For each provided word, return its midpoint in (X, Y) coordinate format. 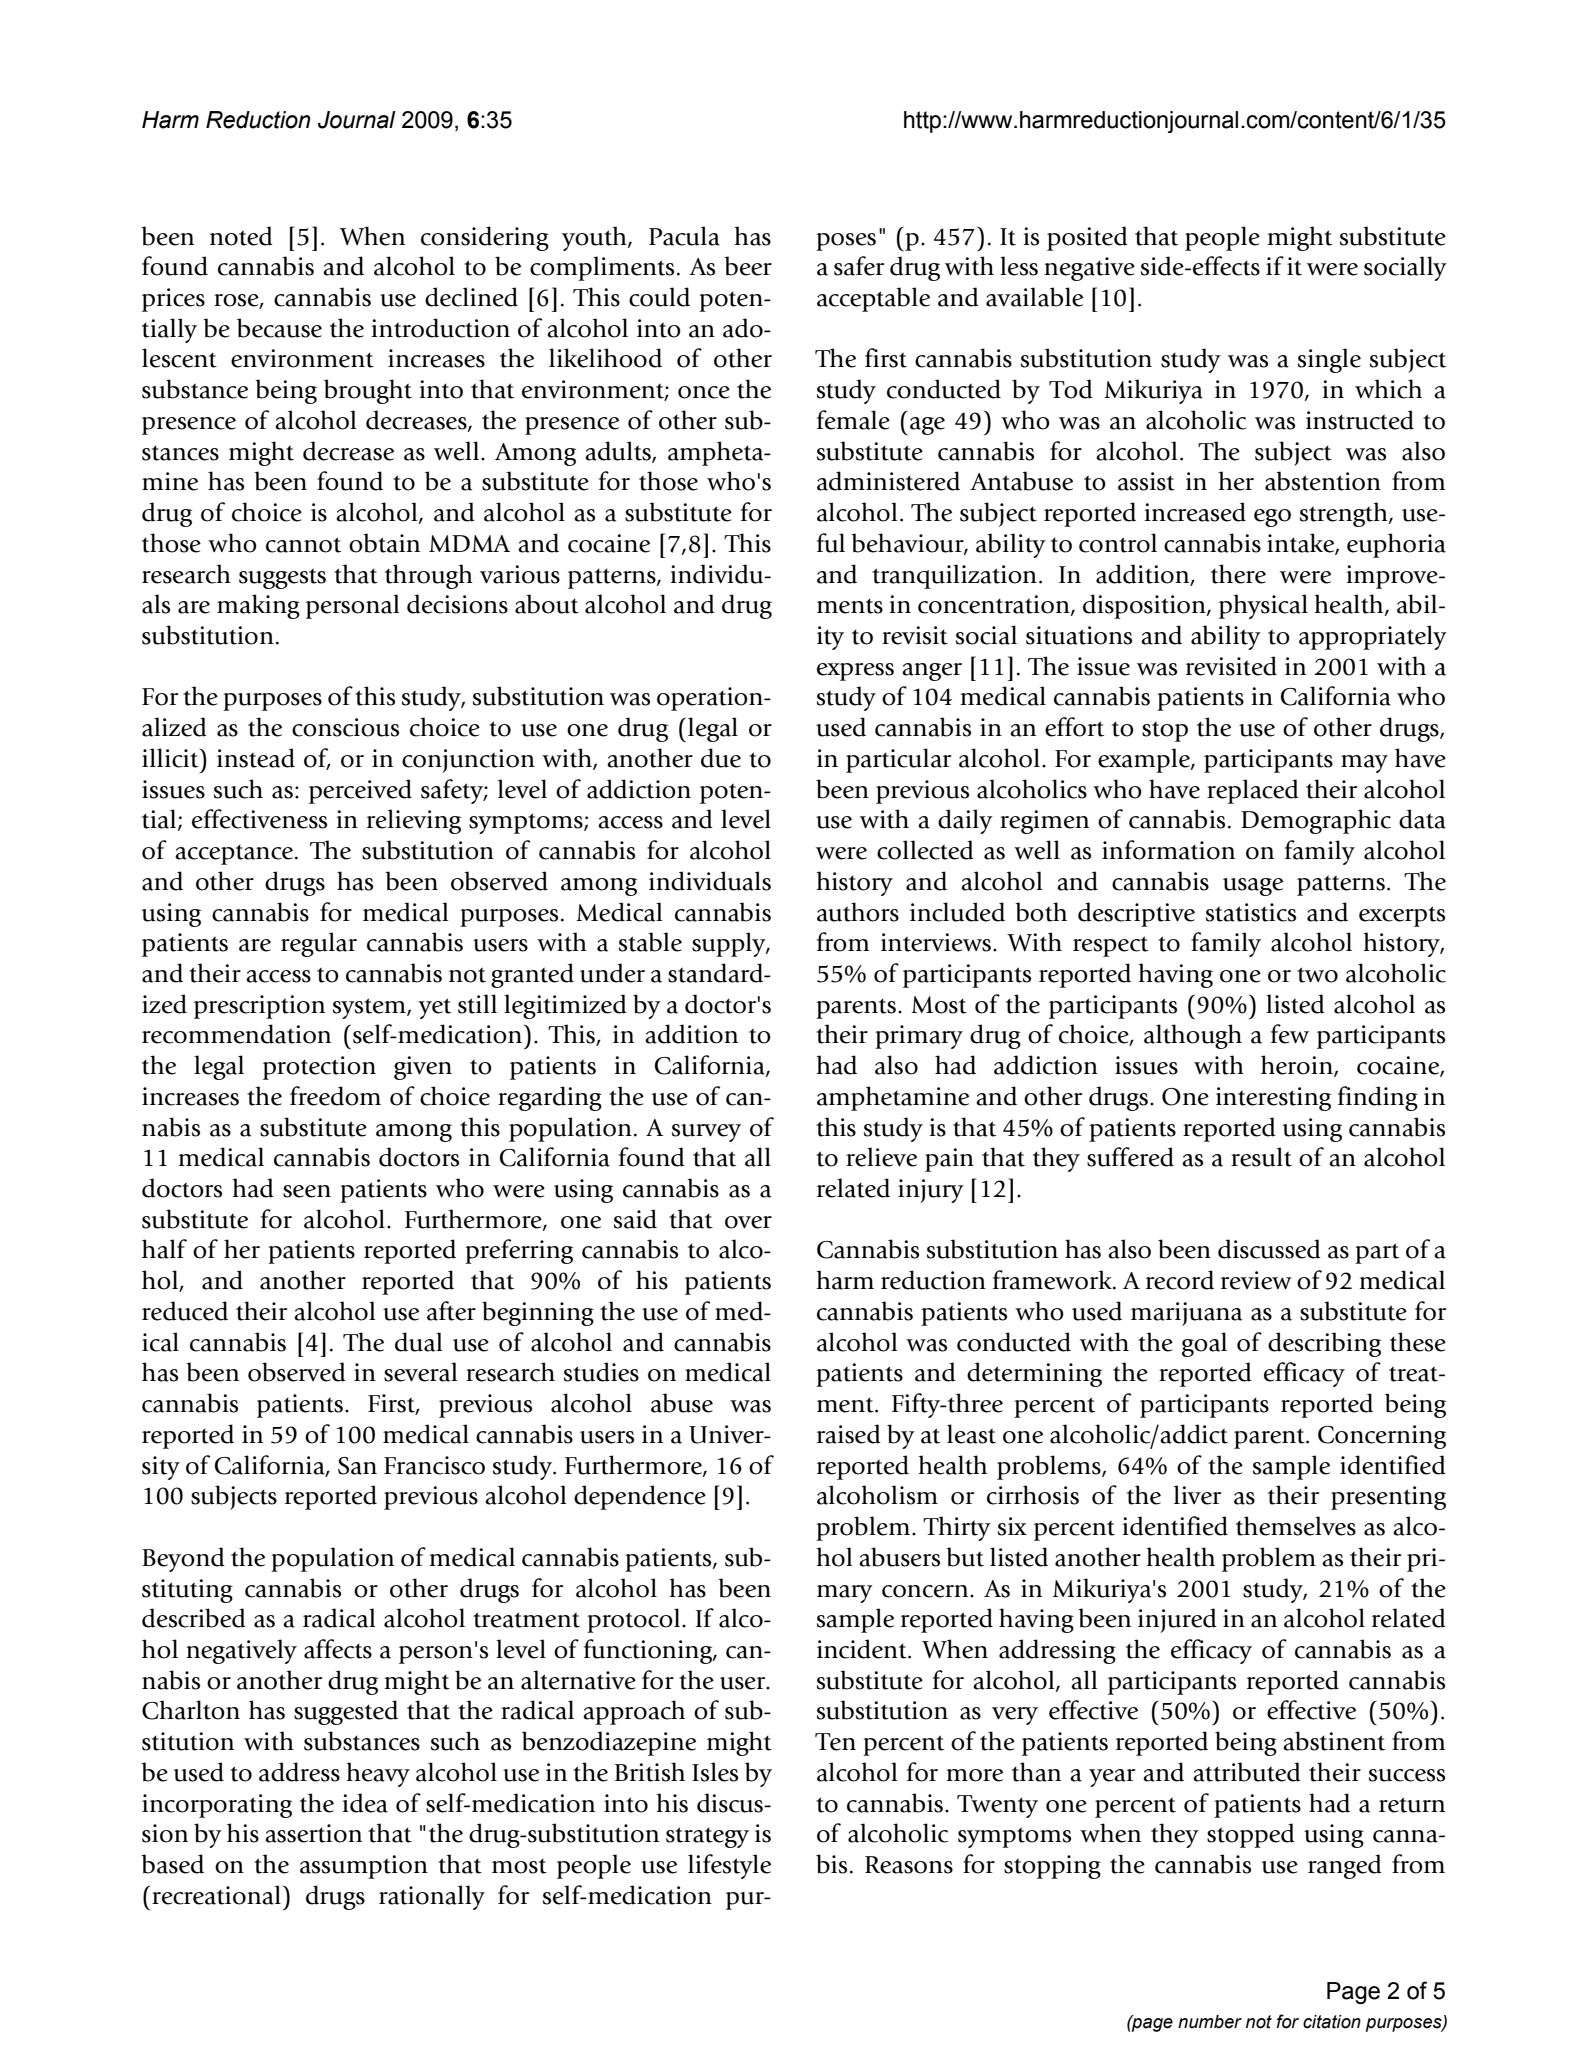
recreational (216, 1895)
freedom (335, 1096)
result (1261, 1157)
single (1329, 360)
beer (748, 266)
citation (1332, 2022)
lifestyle (729, 1866)
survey (706, 1133)
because (279, 328)
